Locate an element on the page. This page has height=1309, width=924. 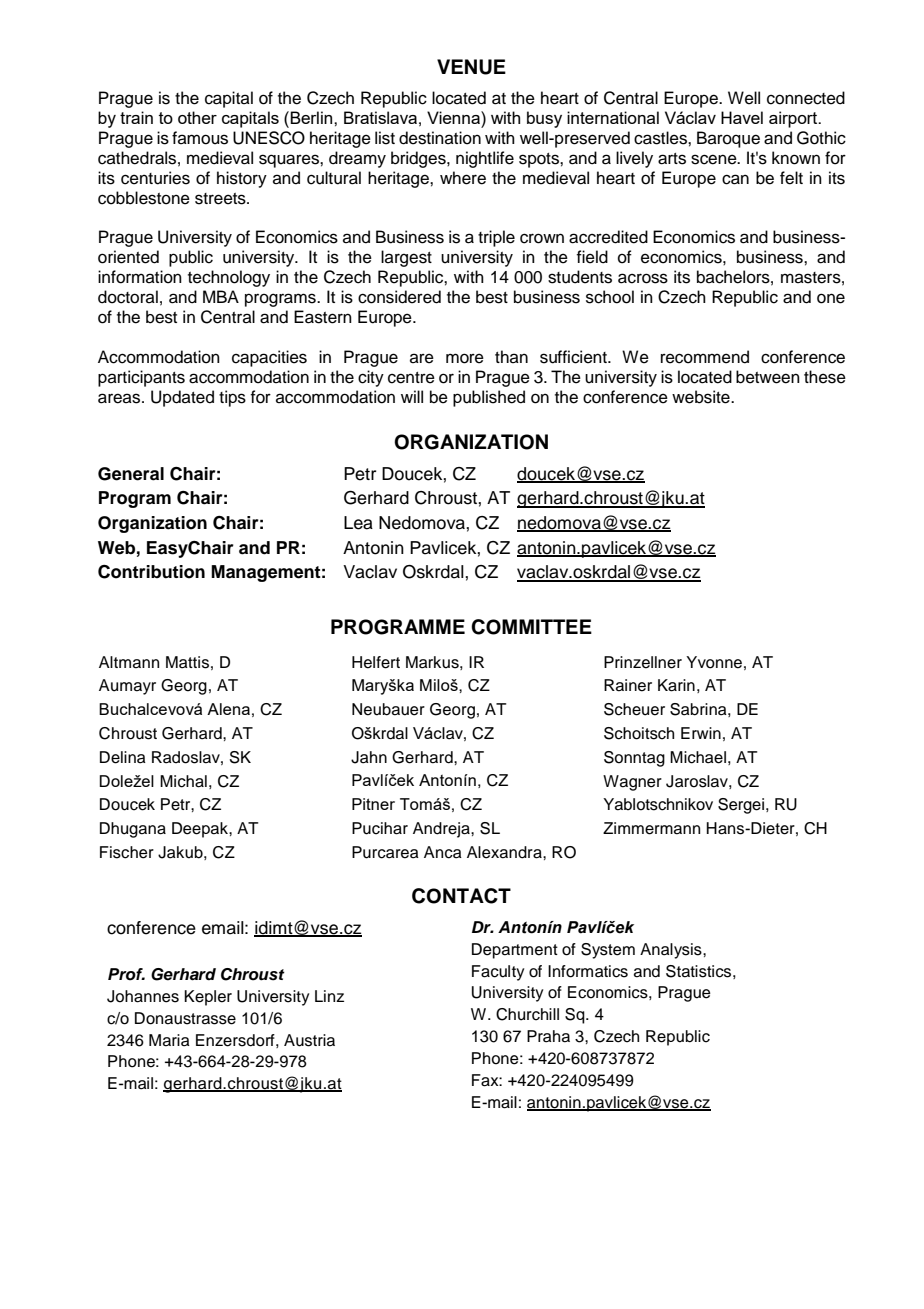
other is located at coordinates (197, 117).
